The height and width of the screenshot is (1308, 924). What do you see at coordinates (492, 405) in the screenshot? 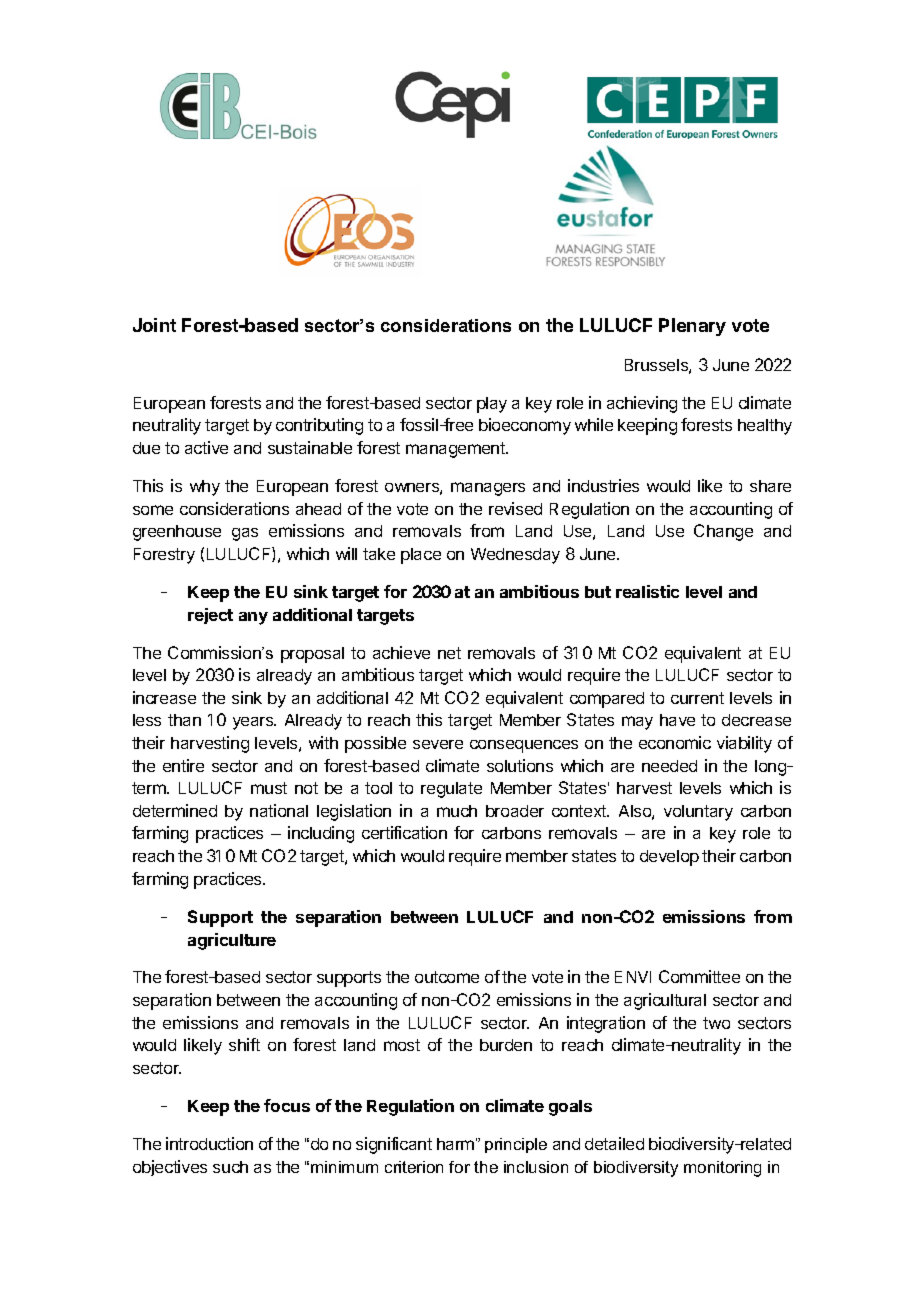
I see `play` at bounding box center [492, 405].
